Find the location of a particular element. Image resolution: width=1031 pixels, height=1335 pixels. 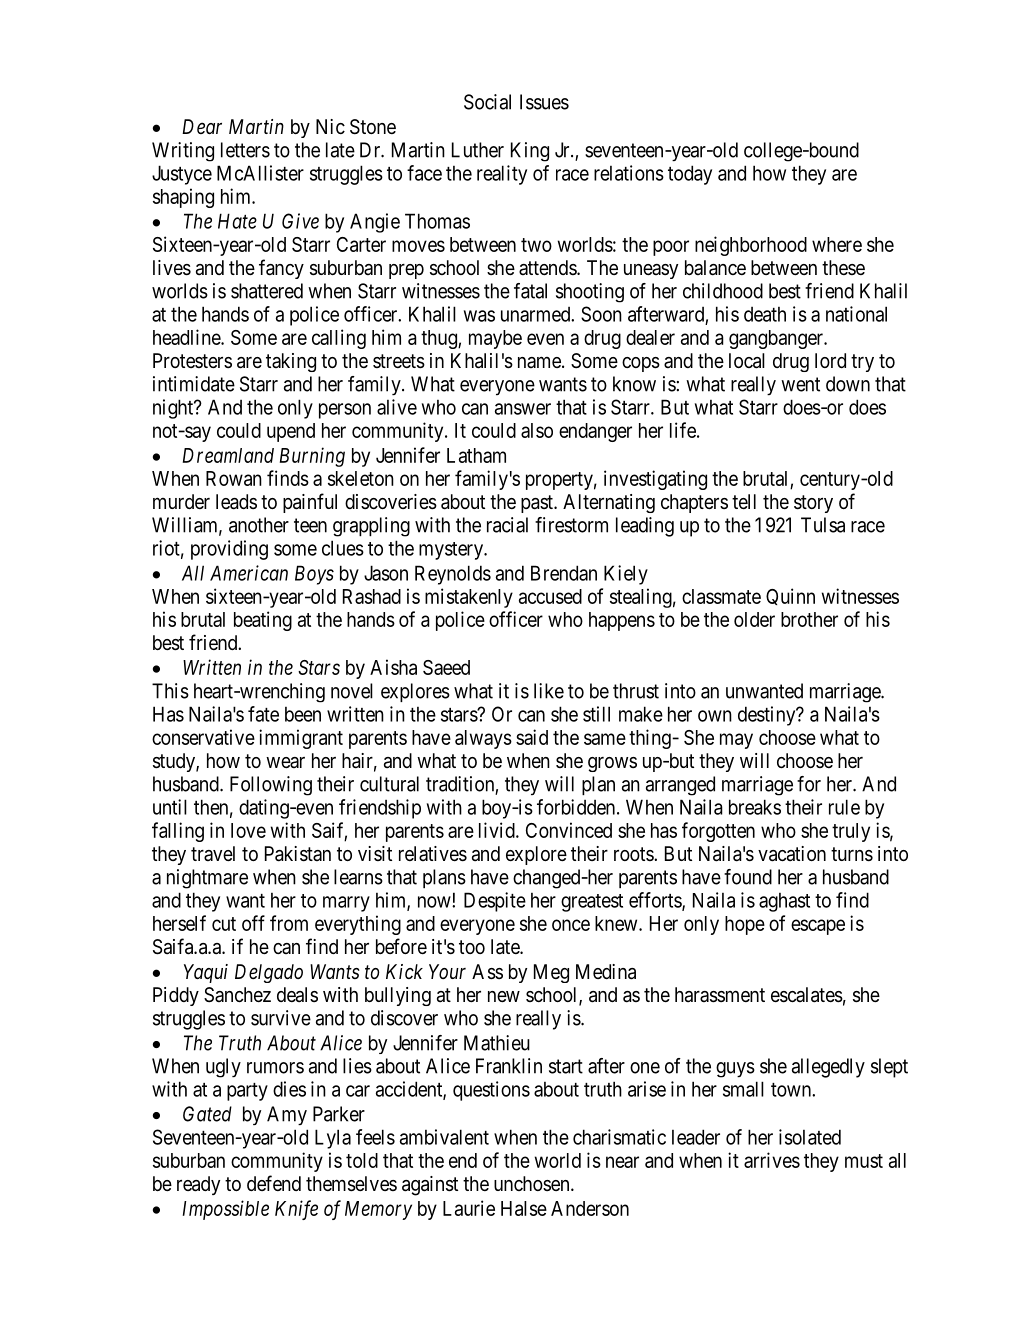

racial is located at coordinates (507, 525).
